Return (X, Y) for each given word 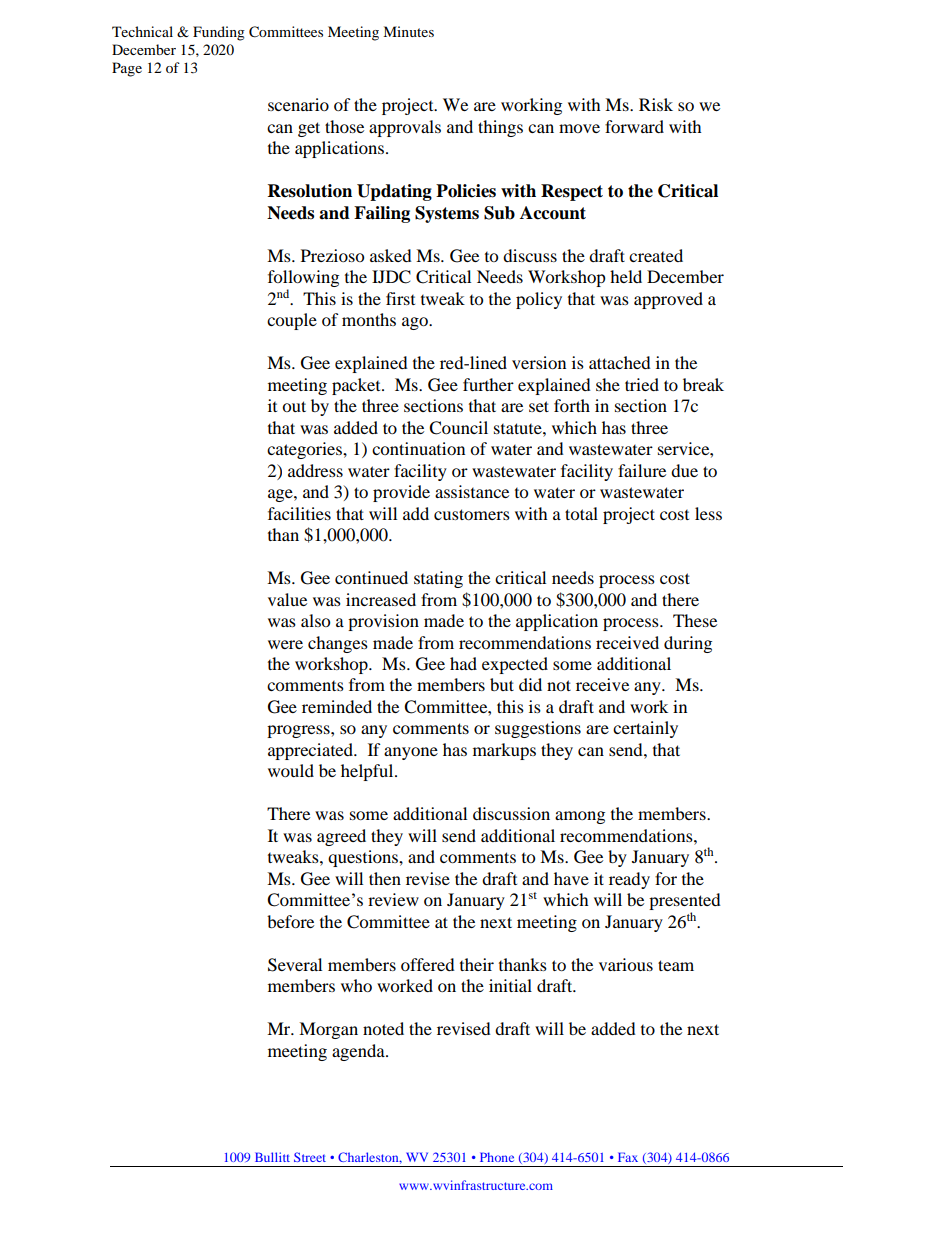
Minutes (408, 31)
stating (438, 579)
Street (310, 1157)
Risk (656, 104)
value (287, 599)
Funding (219, 33)
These (695, 620)
